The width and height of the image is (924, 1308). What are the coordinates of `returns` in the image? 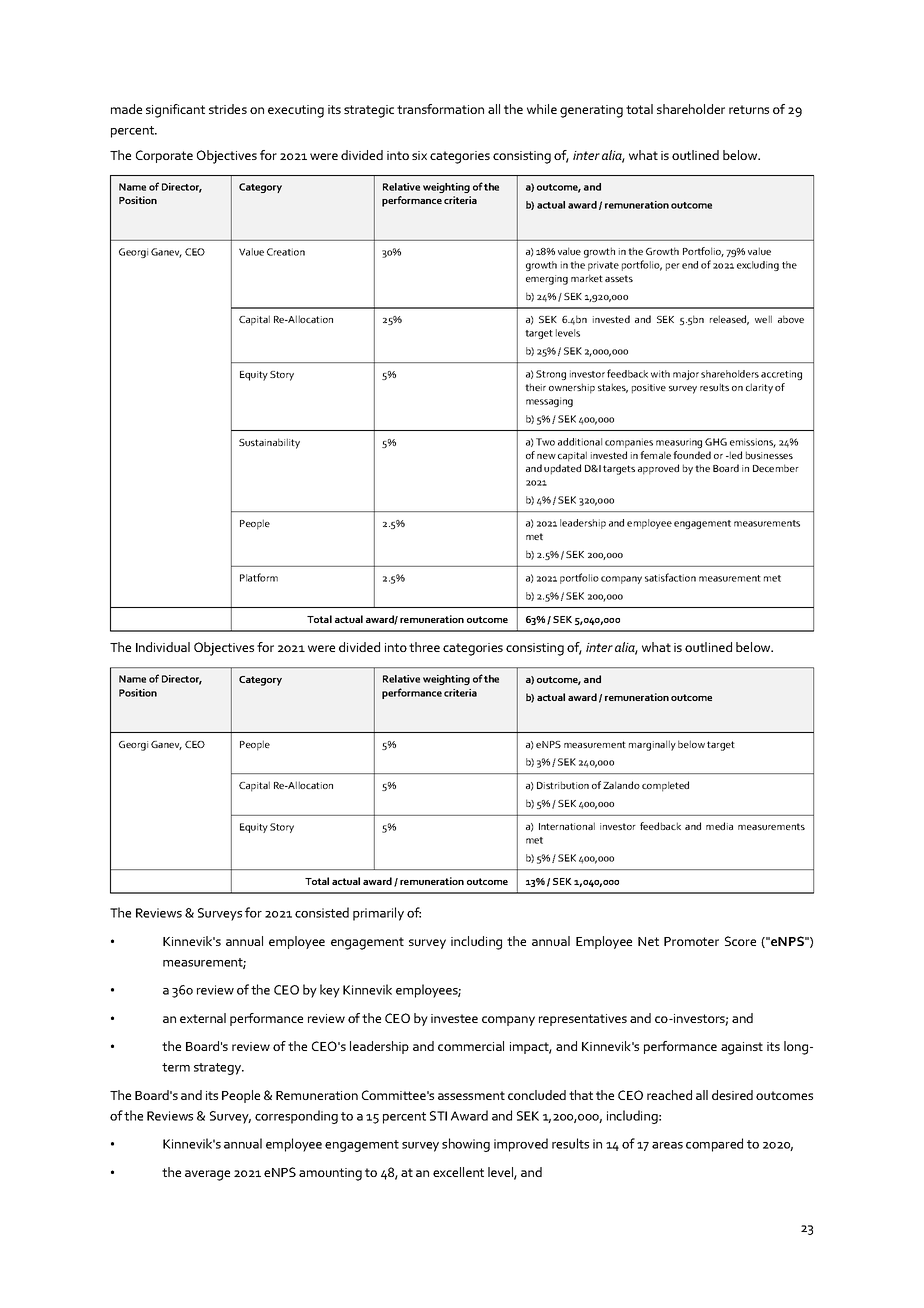 It's located at (749, 109).
